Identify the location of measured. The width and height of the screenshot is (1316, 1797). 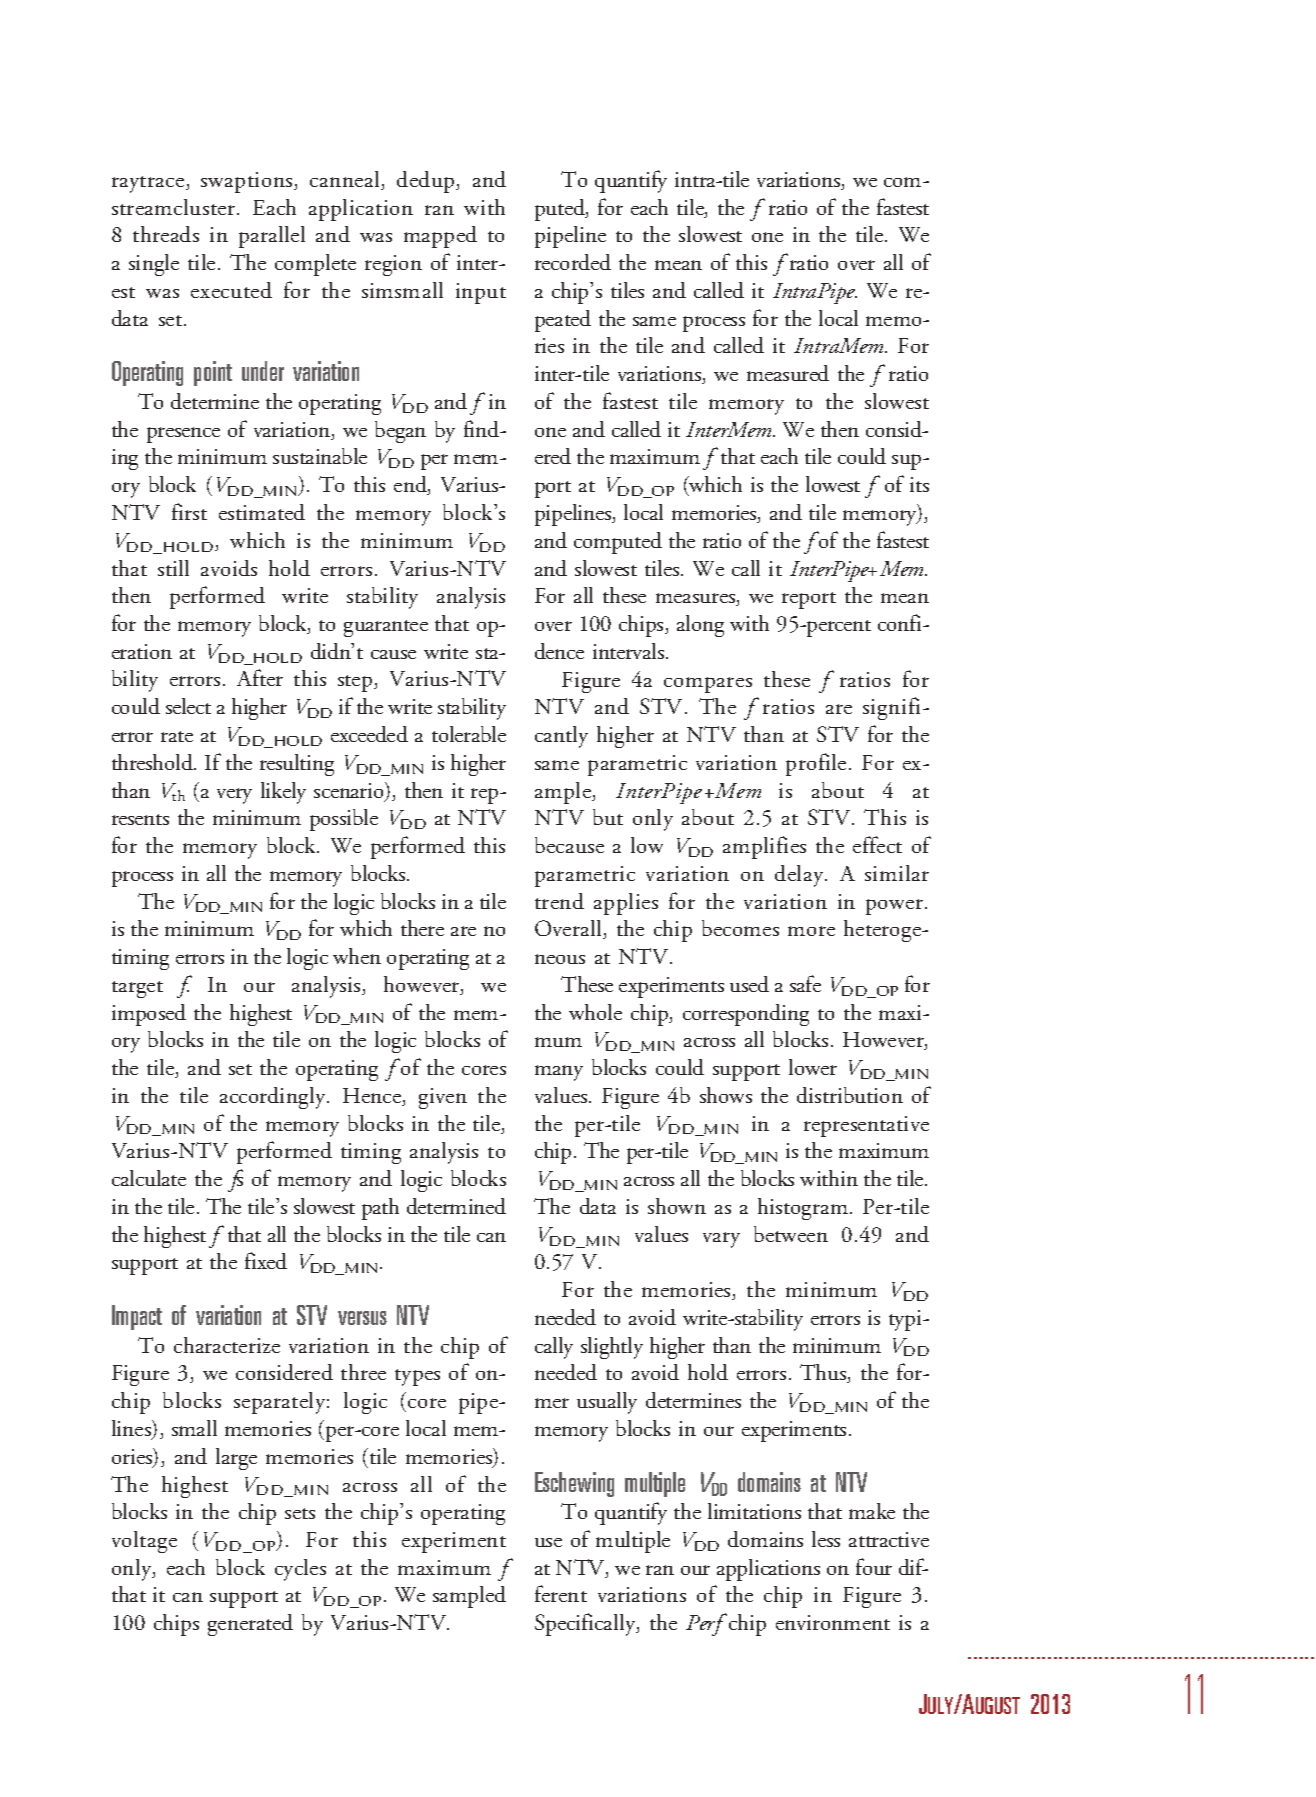
(788, 373).
